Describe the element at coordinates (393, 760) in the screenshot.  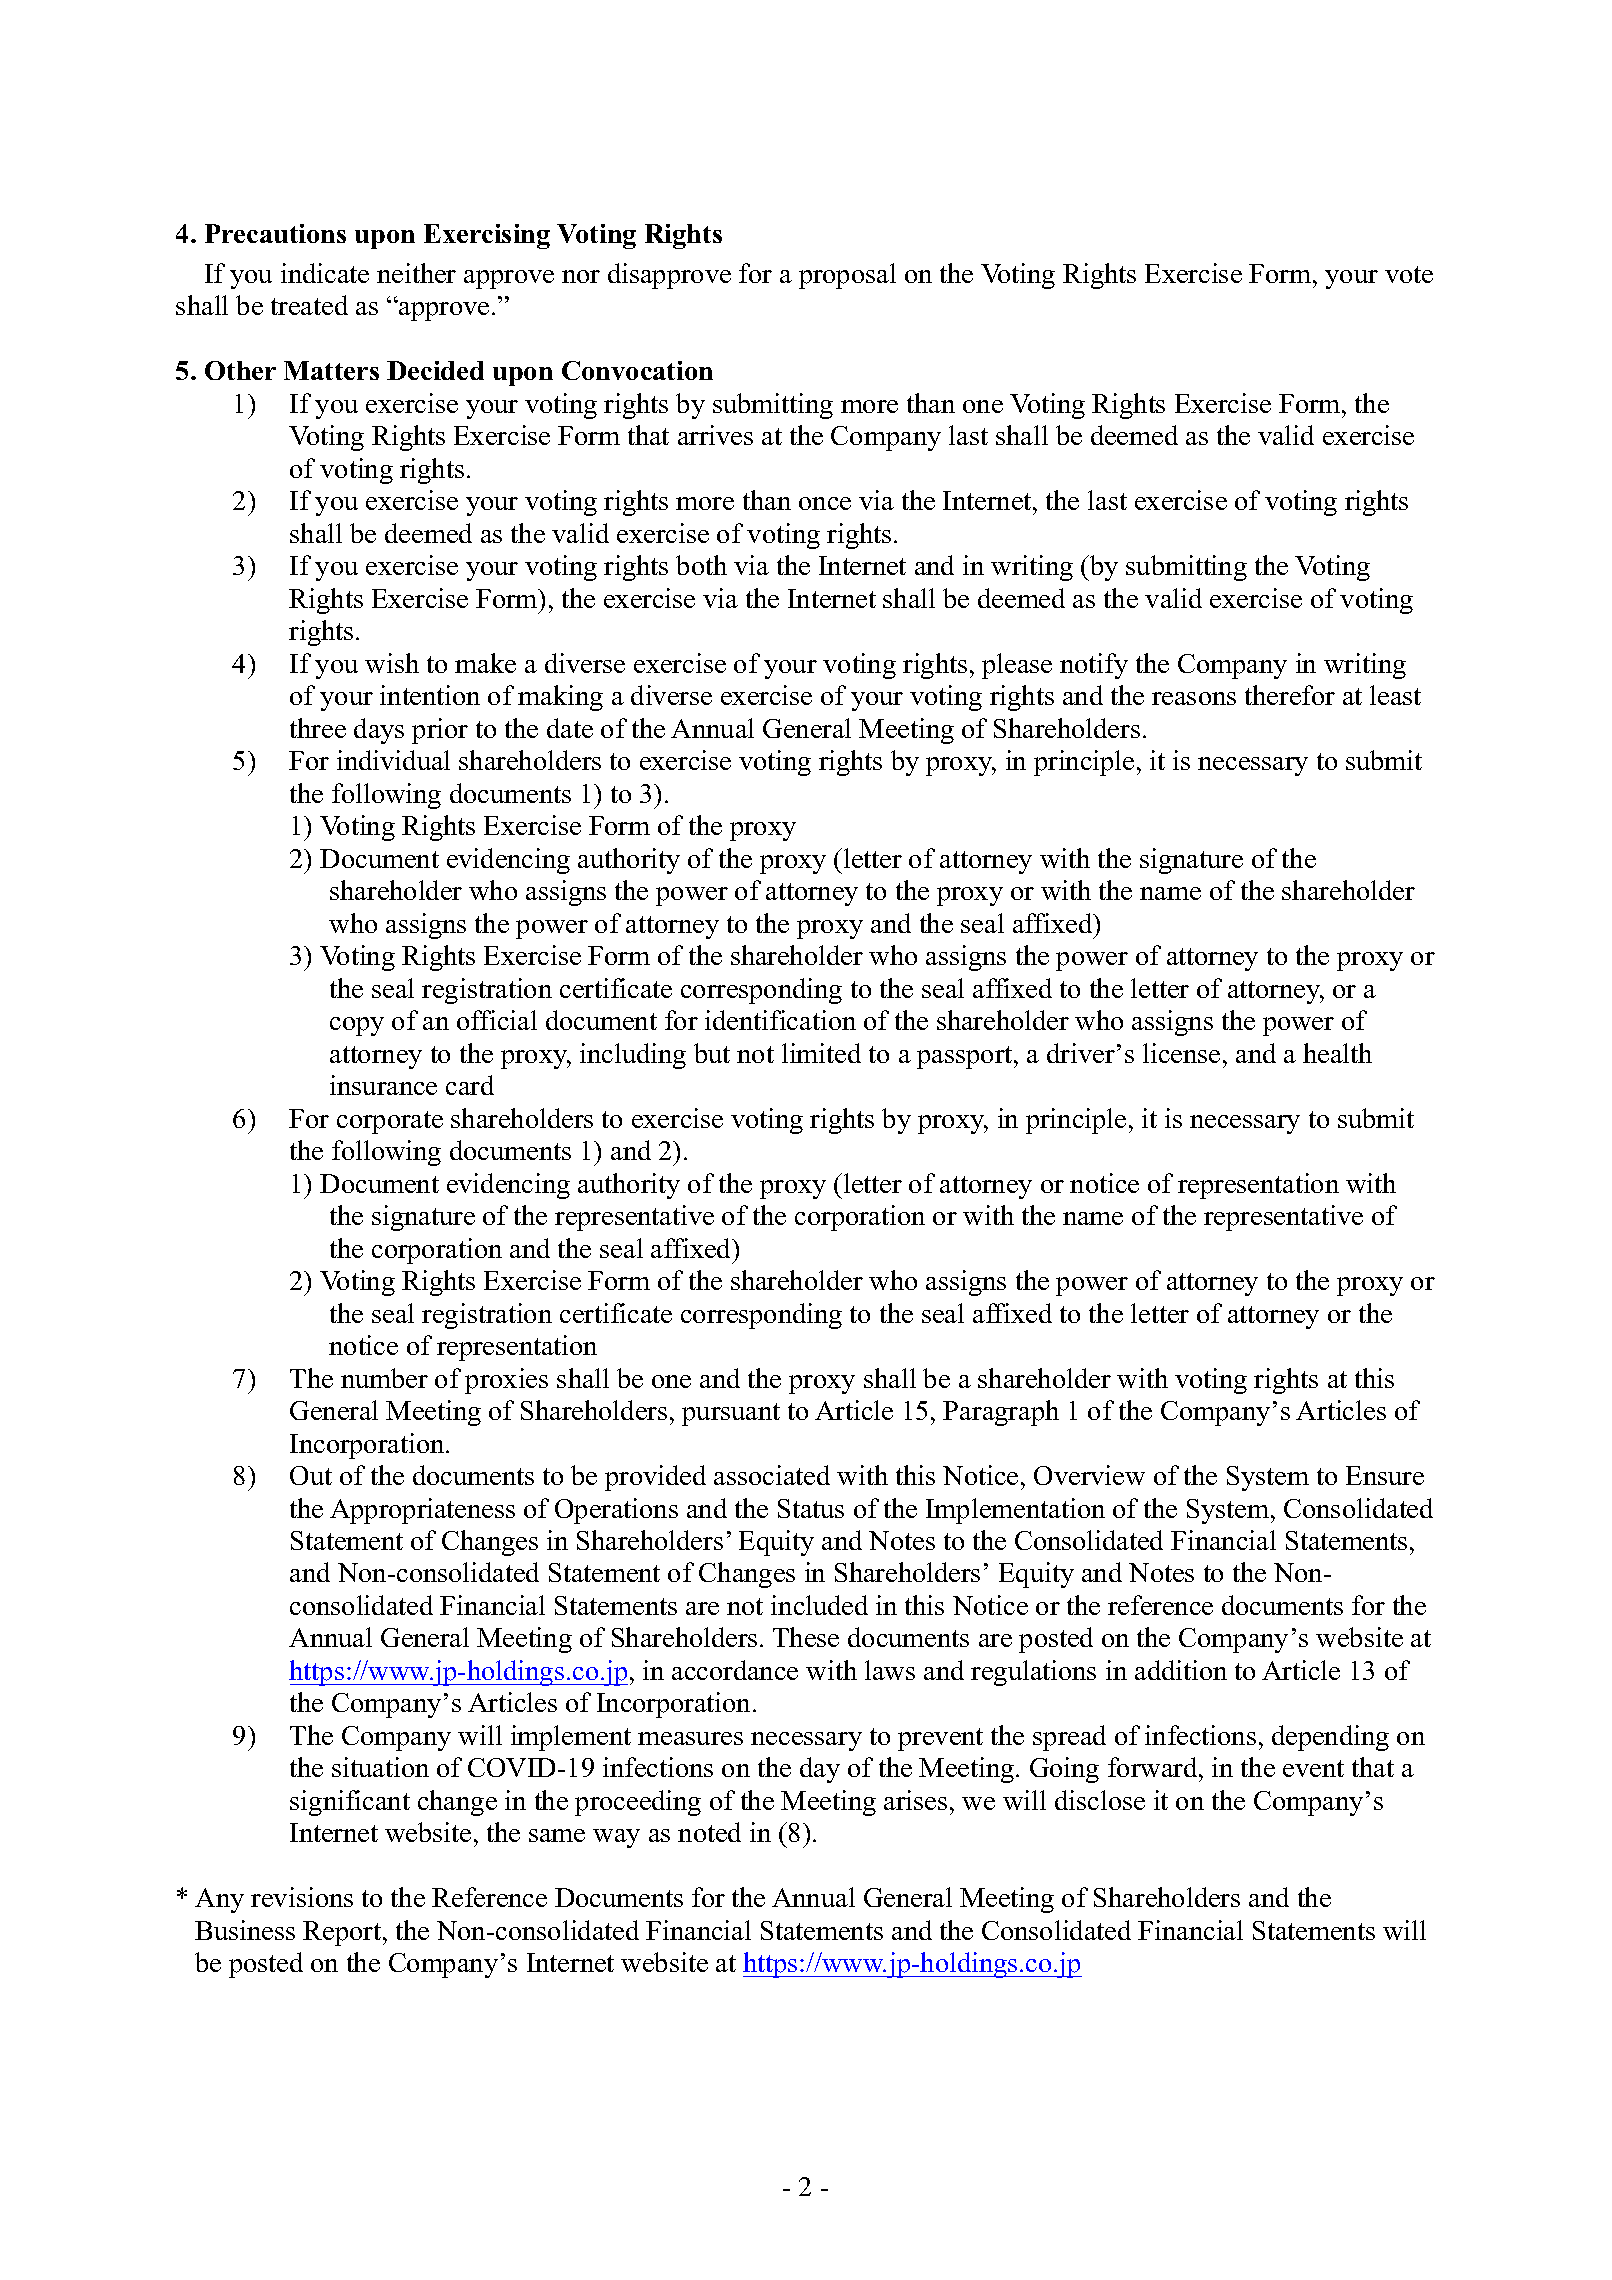
I see `individual` at that location.
